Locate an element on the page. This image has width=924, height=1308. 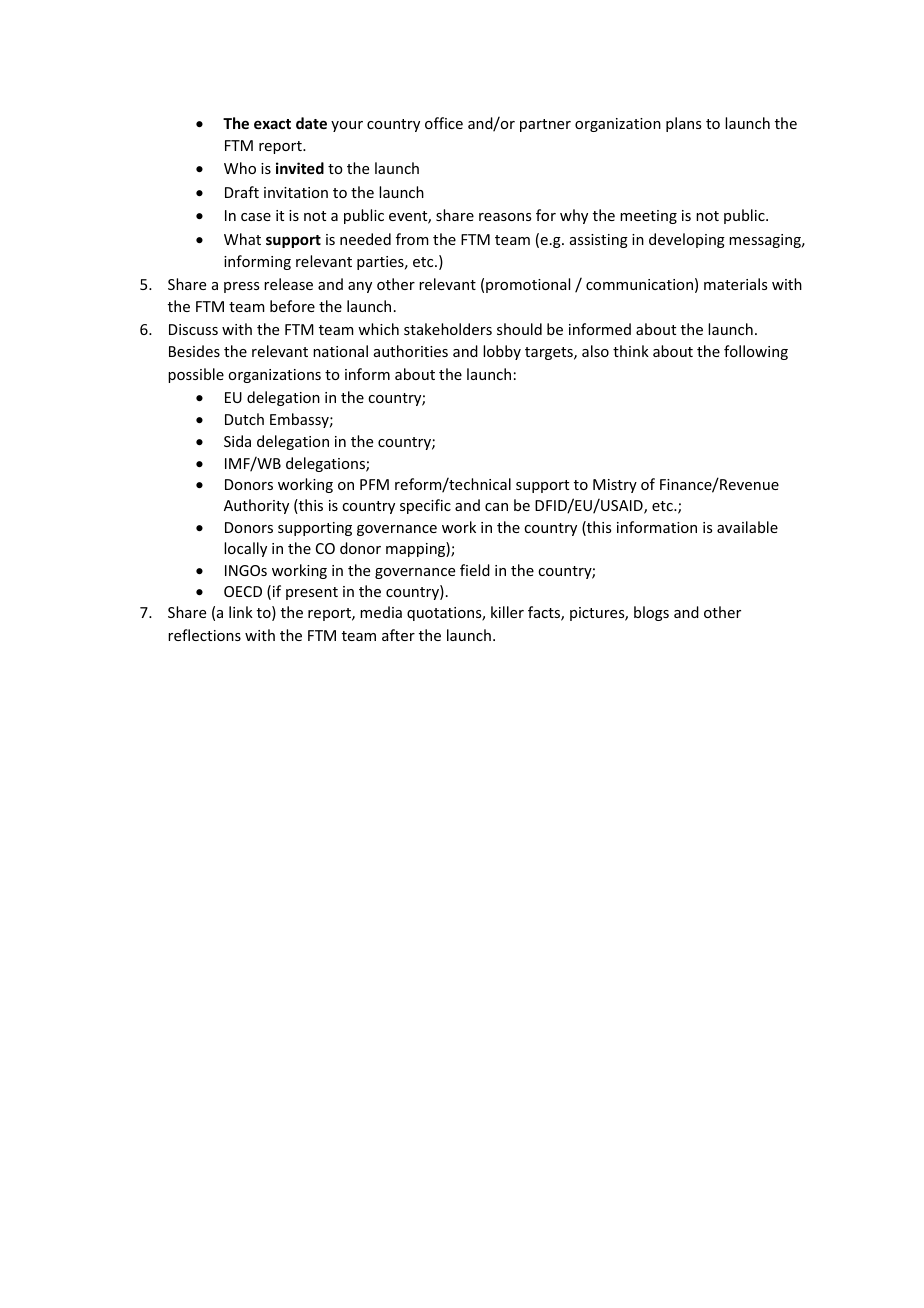
think is located at coordinates (631, 351).
